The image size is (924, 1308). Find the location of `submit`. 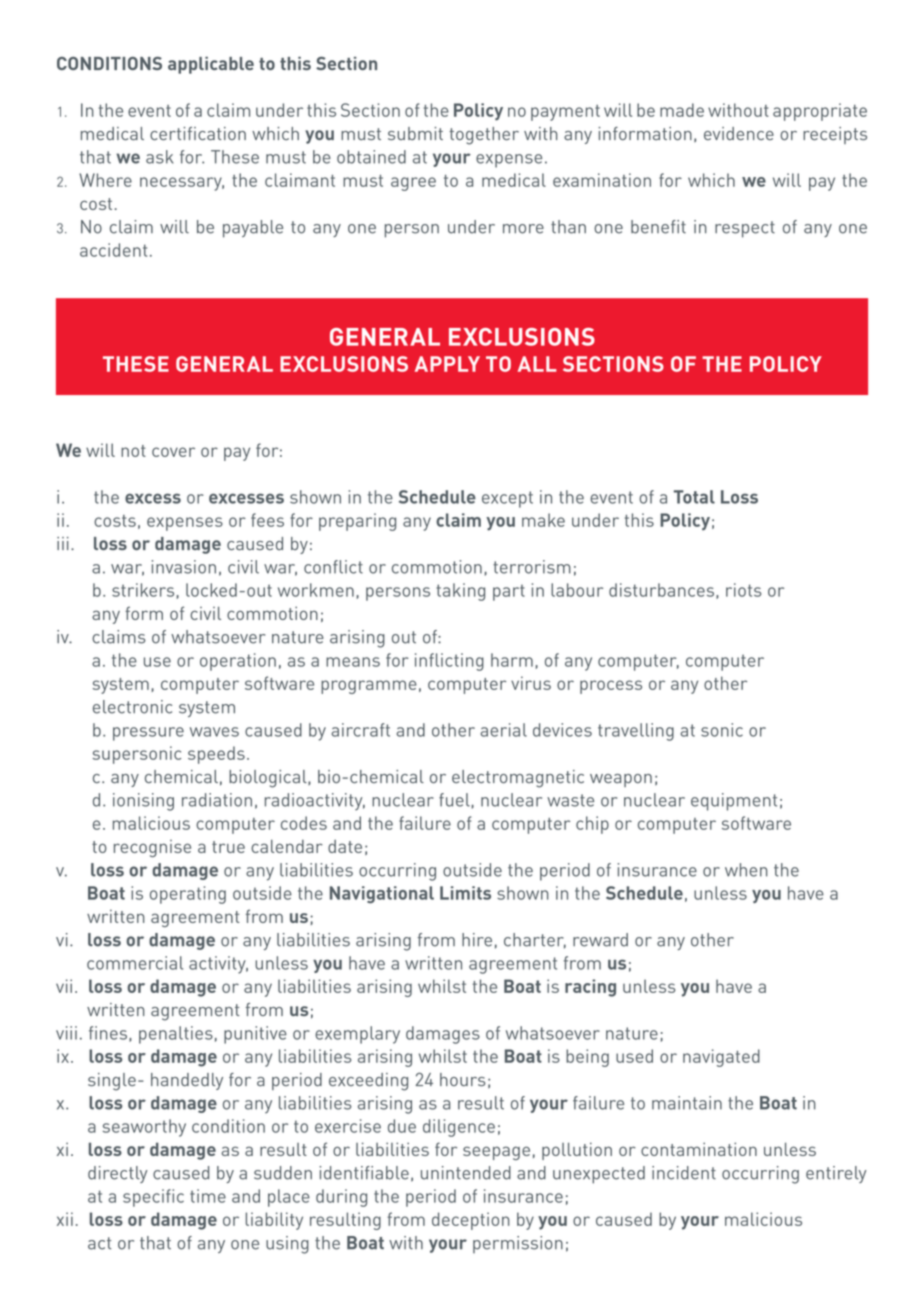

submit is located at coordinates (415, 133).
